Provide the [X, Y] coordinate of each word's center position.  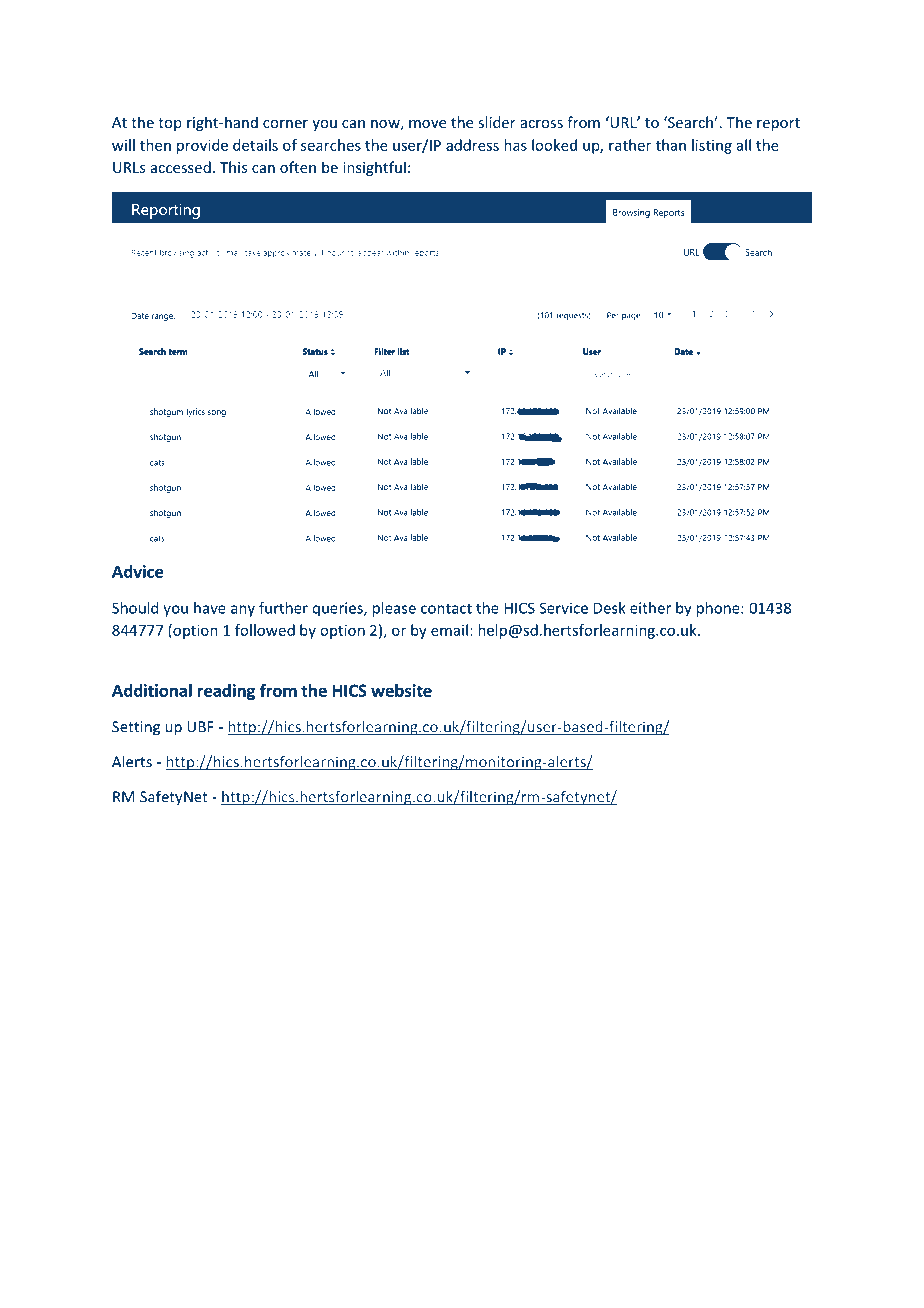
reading [226, 692]
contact [446, 608]
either [650, 608]
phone [719, 609]
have [210, 608]
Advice [138, 571]
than [671, 145]
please [394, 609]
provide [202, 146]
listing [712, 146]
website [401, 690]
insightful [374, 168]
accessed [181, 167]
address [472, 145]
